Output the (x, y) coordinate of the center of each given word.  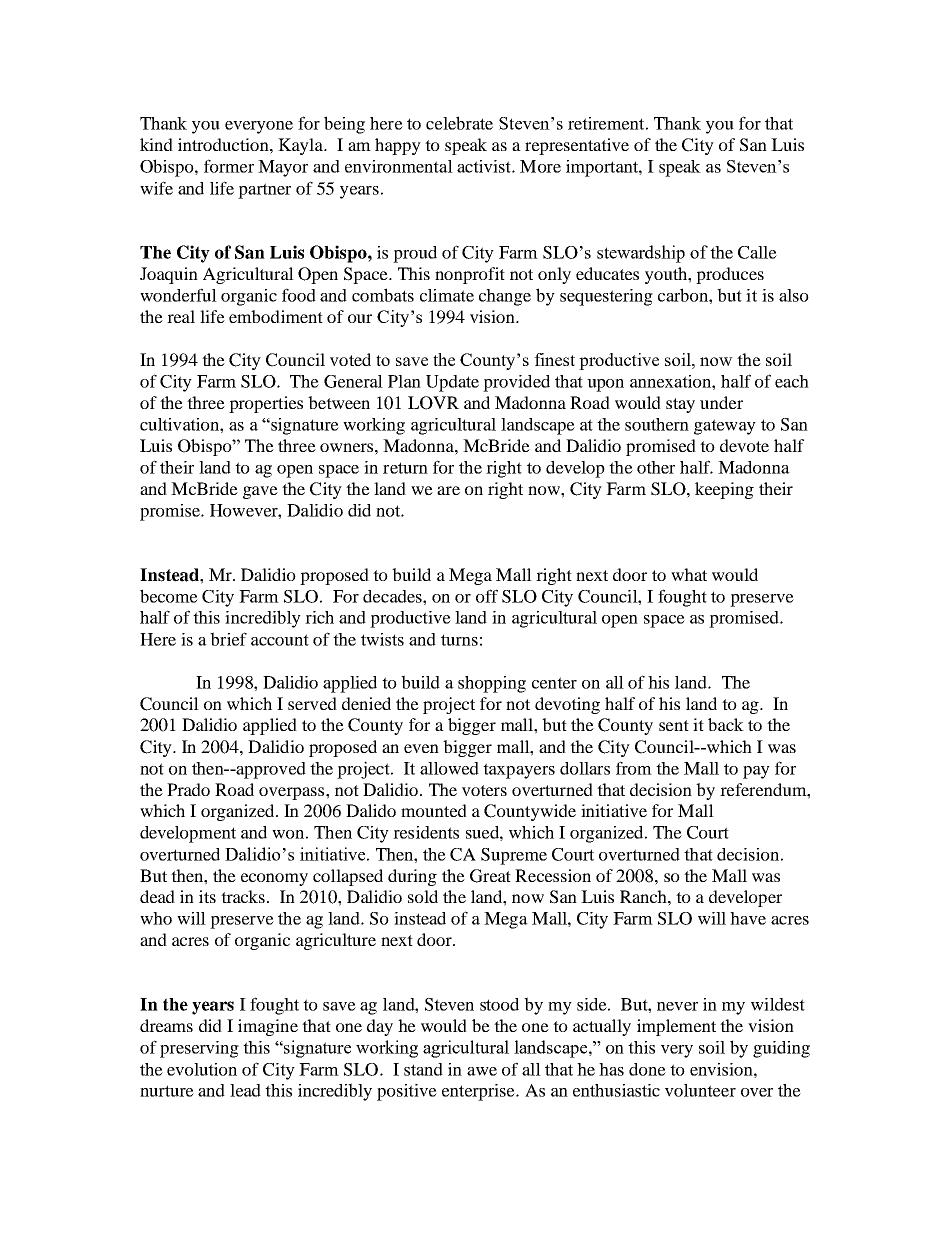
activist (485, 166)
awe (482, 1071)
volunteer (700, 1090)
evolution (202, 1069)
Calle (757, 252)
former (229, 166)
